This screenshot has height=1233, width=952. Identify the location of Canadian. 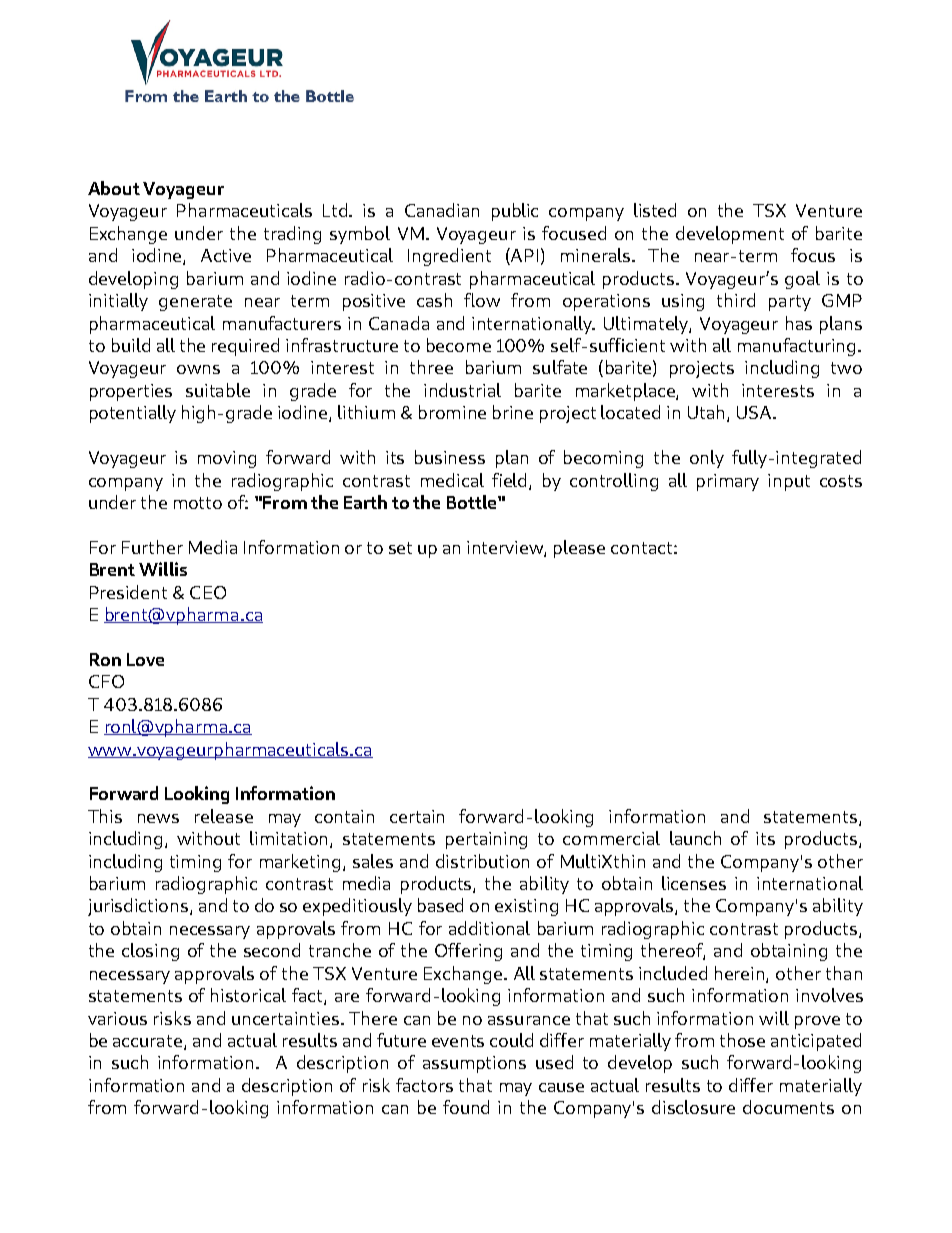
(442, 210).
